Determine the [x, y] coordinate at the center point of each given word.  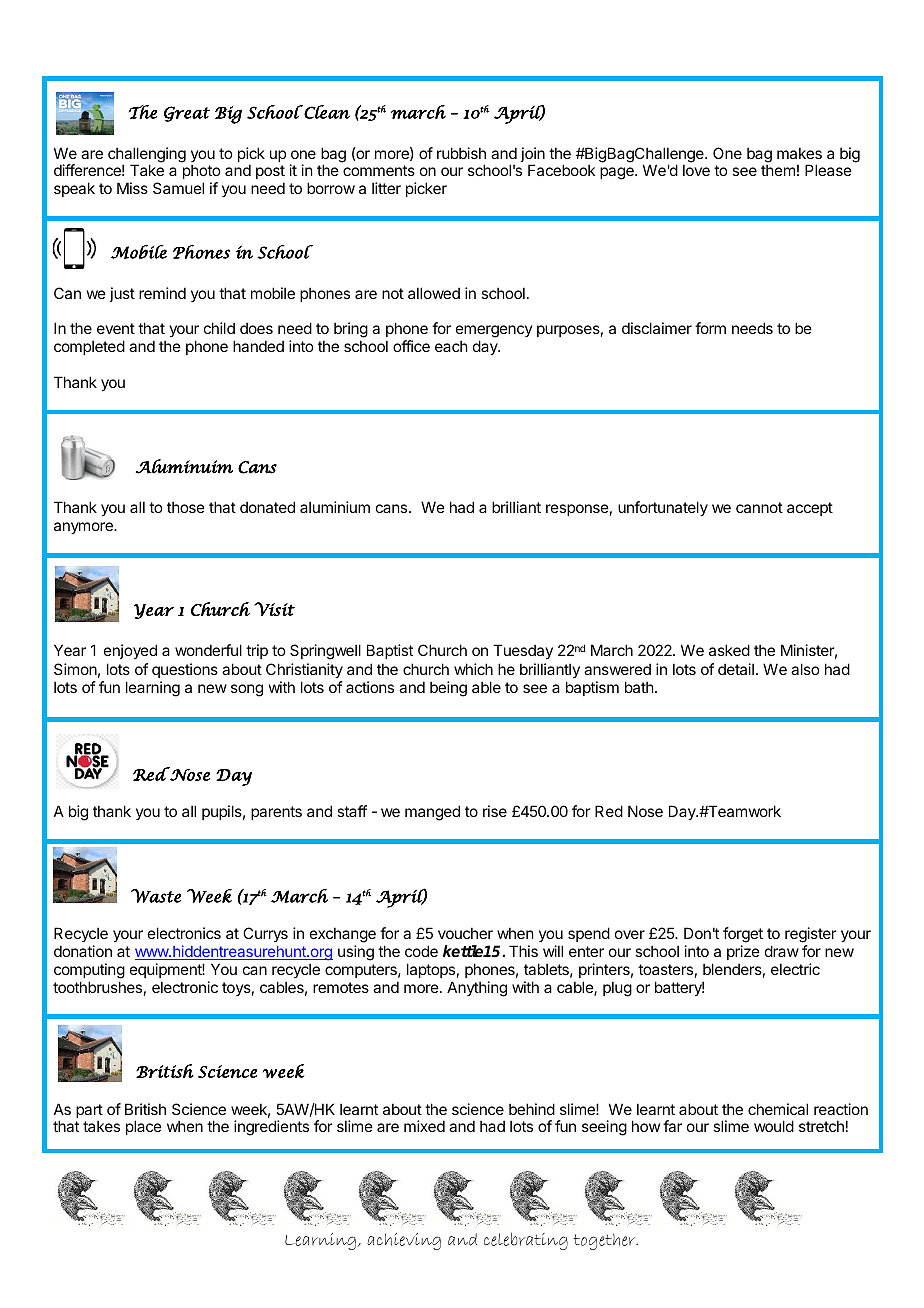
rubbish [461, 153]
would [774, 1126]
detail [736, 669]
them [778, 170]
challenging [147, 156]
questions [185, 670]
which [473, 669]
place [144, 1127]
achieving [404, 1241]
